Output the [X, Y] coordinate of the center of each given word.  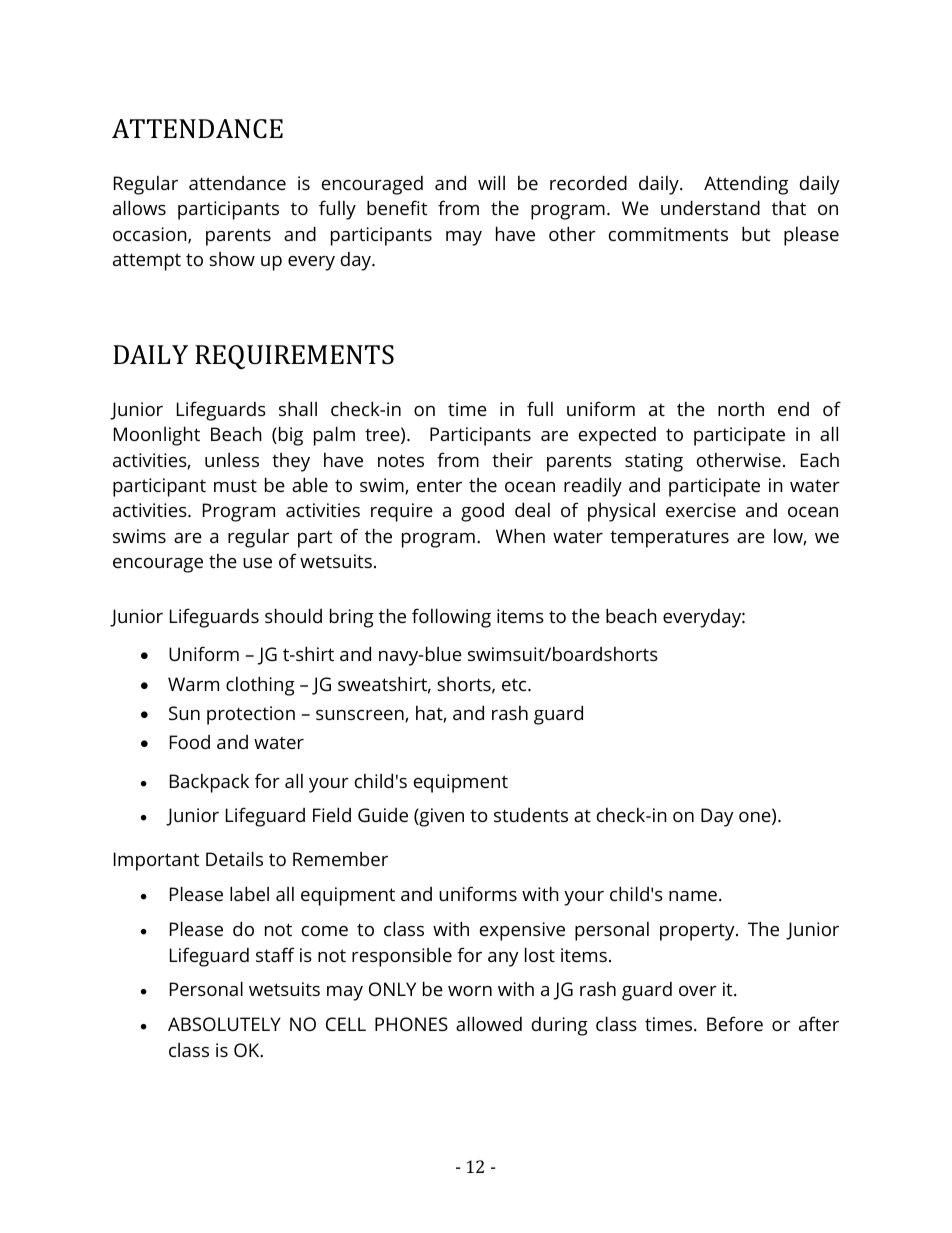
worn [470, 991]
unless [232, 460]
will [491, 182]
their [512, 459]
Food [190, 742]
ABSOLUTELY [224, 1024]
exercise [701, 510]
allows [139, 207]
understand [710, 207]
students [531, 815]
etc [515, 684]
